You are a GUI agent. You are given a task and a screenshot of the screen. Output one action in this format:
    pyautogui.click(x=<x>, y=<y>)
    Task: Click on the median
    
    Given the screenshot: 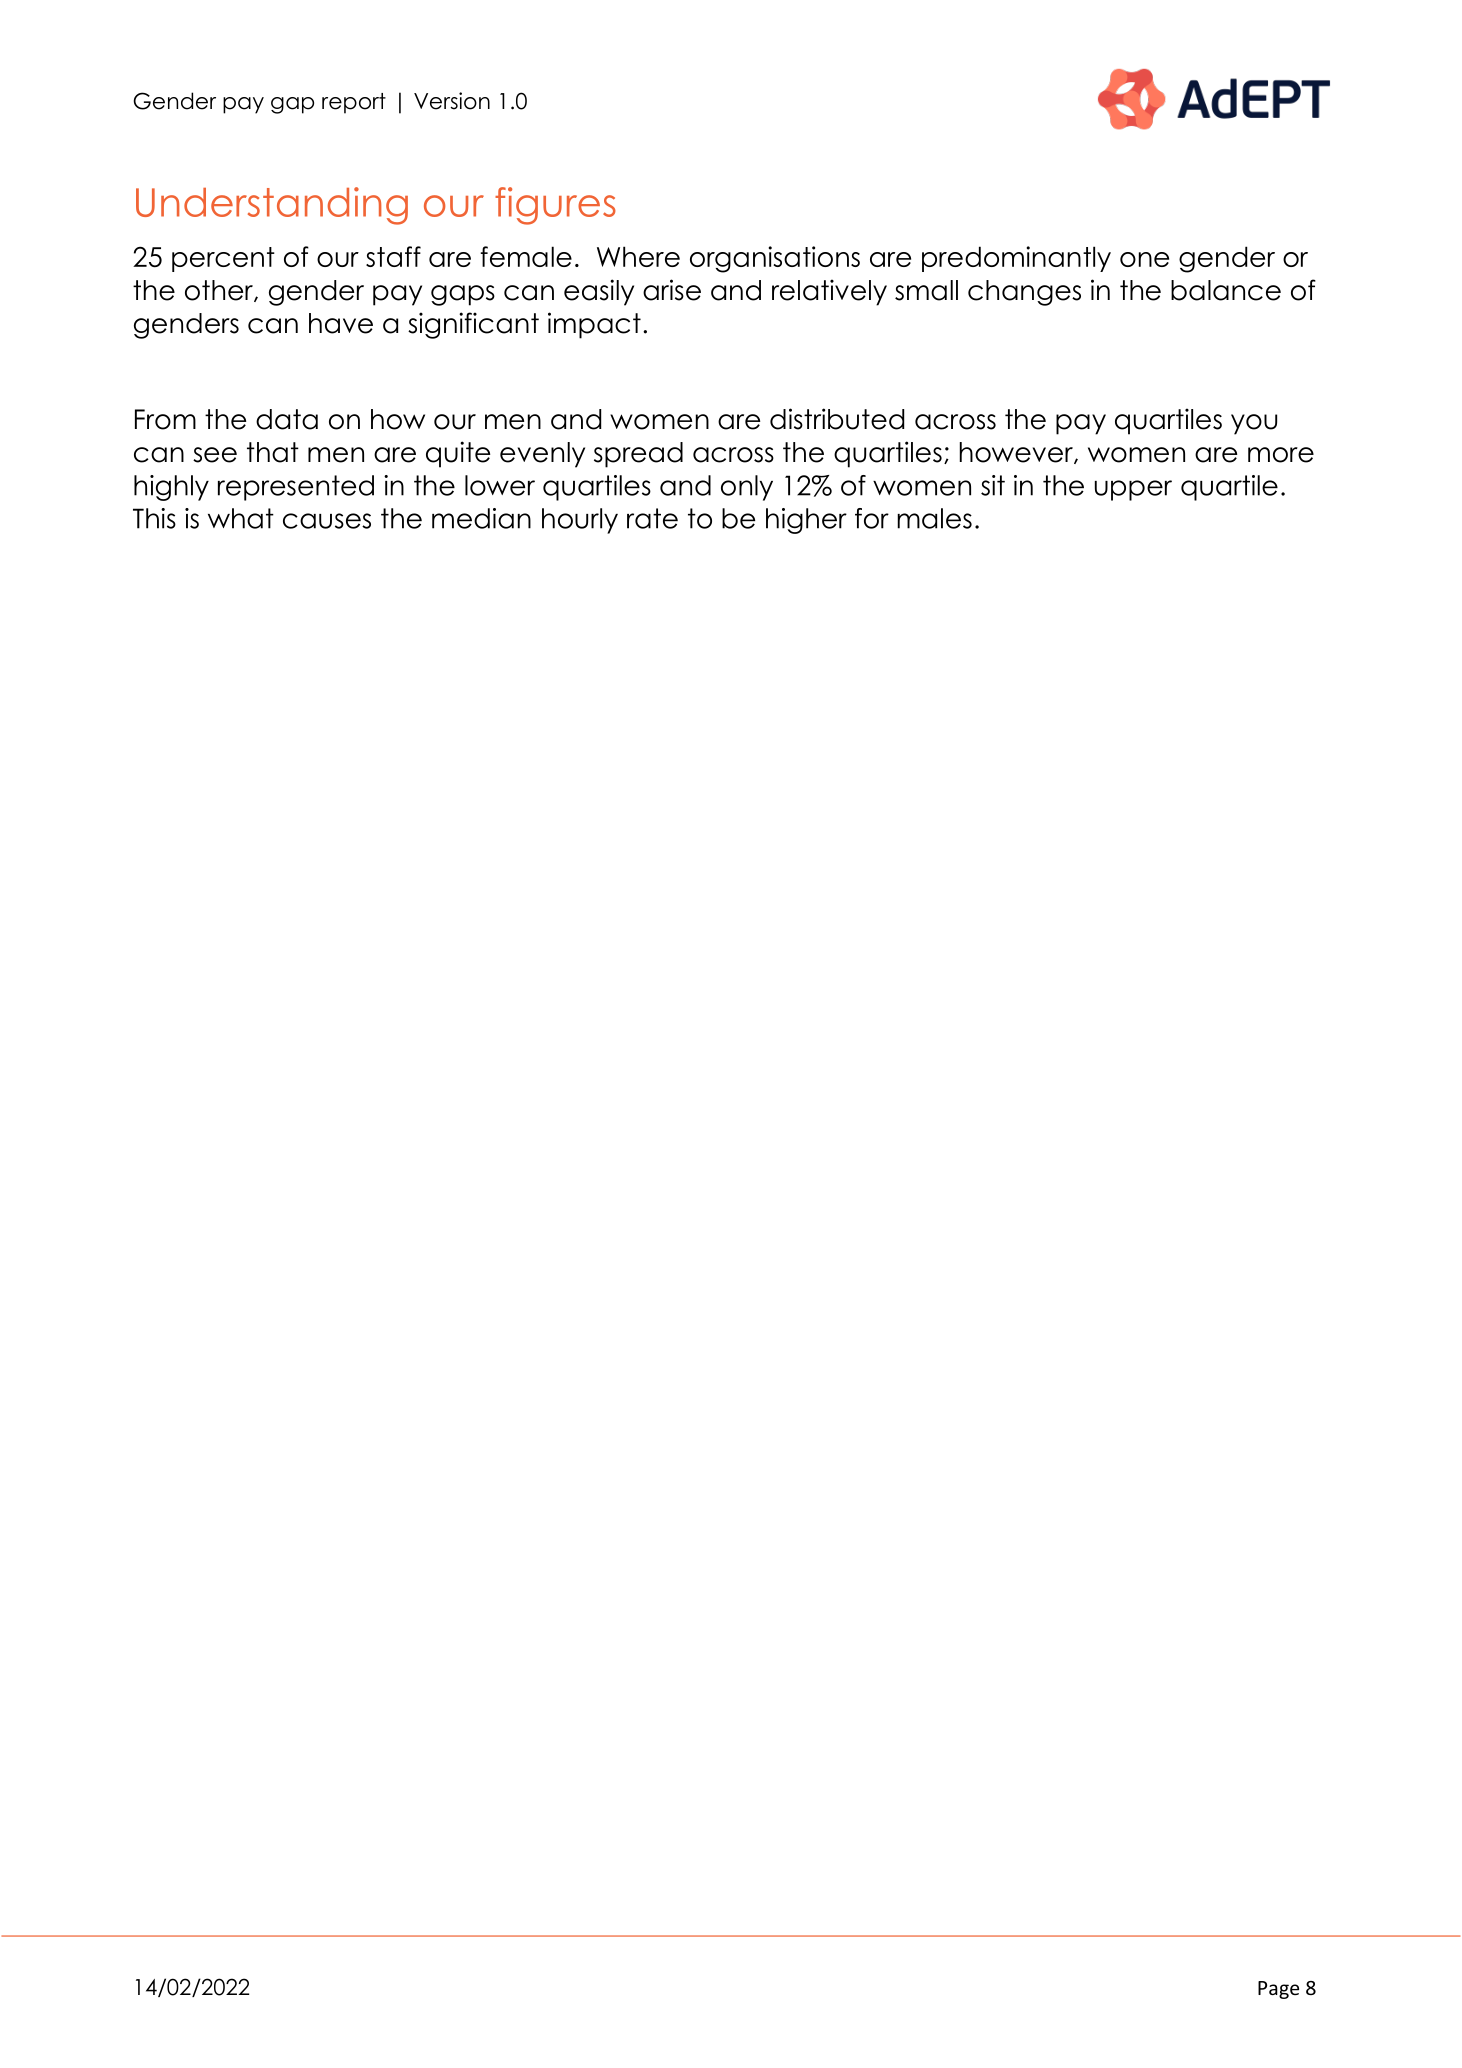 What is the action you would take?
    pyautogui.click(x=481, y=518)
